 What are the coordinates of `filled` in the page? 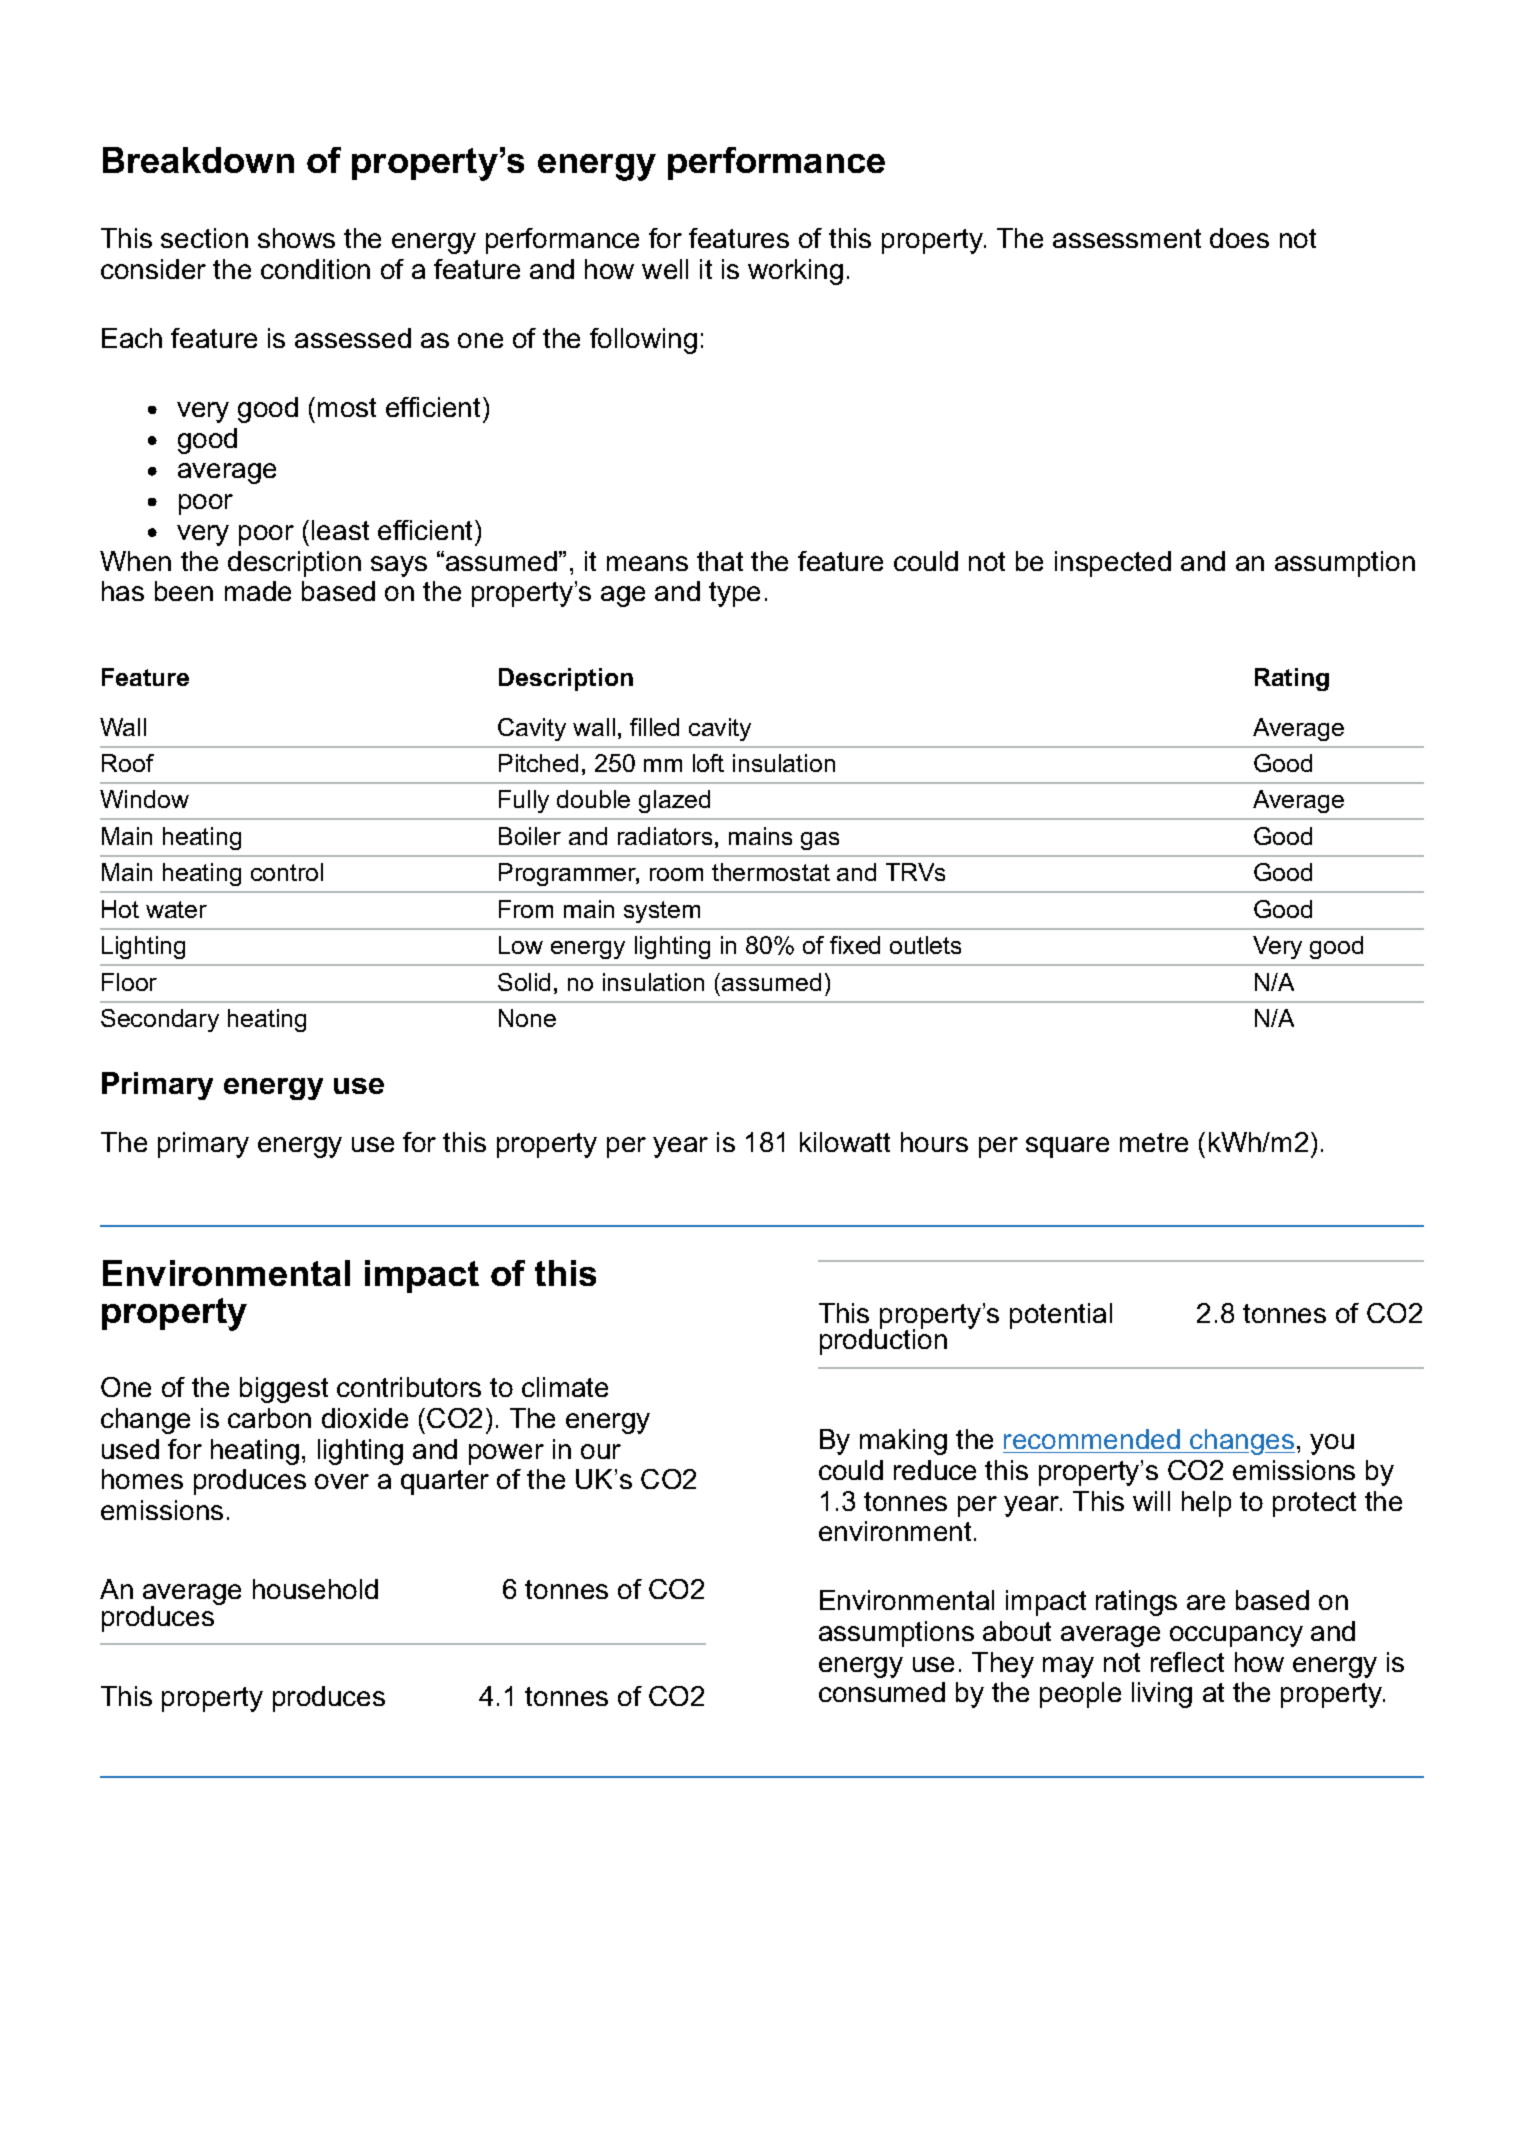 It's located at (654, 727).
